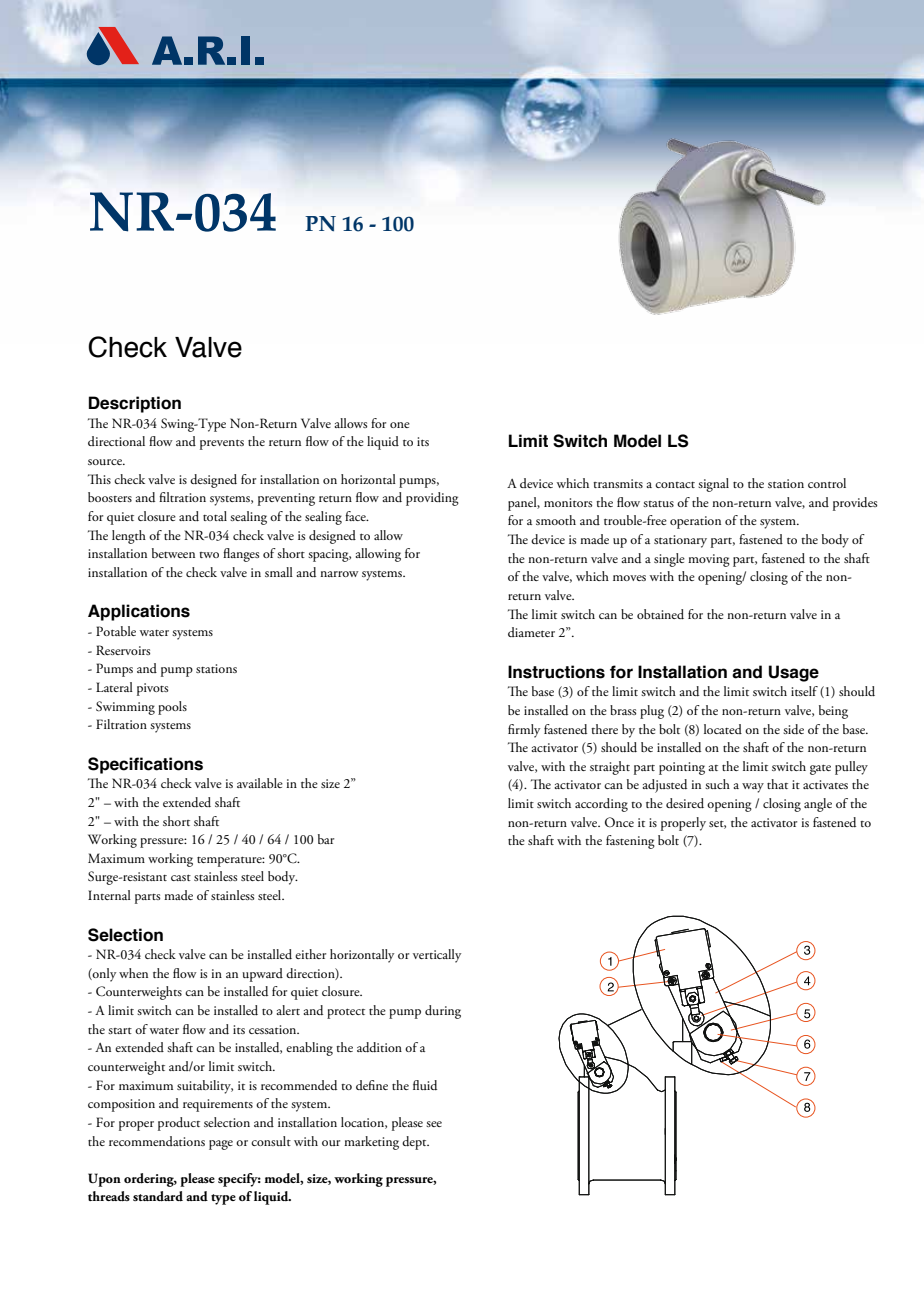 Image resolution: width=924 pixels, height=1308 pixels. What do you see at coordinates (793, 729) in the screenshot?
I see `side` at bounding box center [793, 729].
